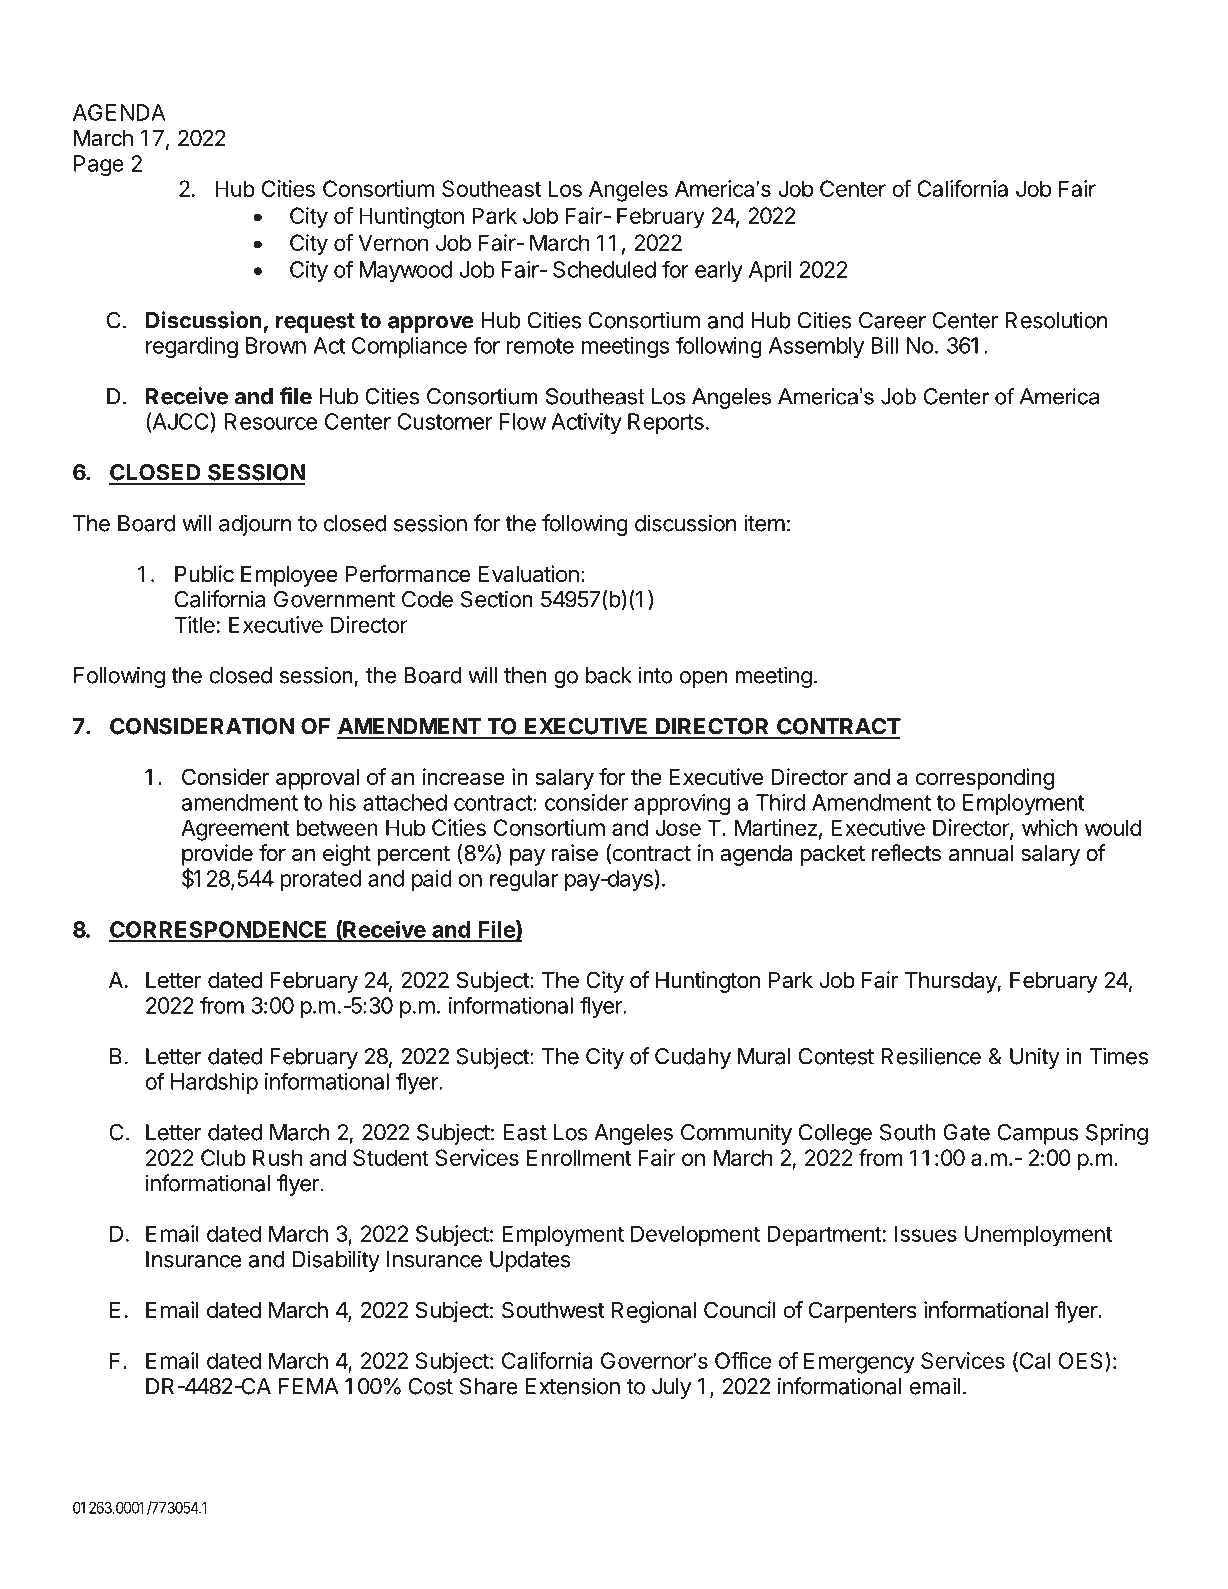 The width and height of the document is (1228, 1589). What do you see at coordinates (931, 1056) in the document?
I see `Resilience` at bounding box center [931, 1056].
